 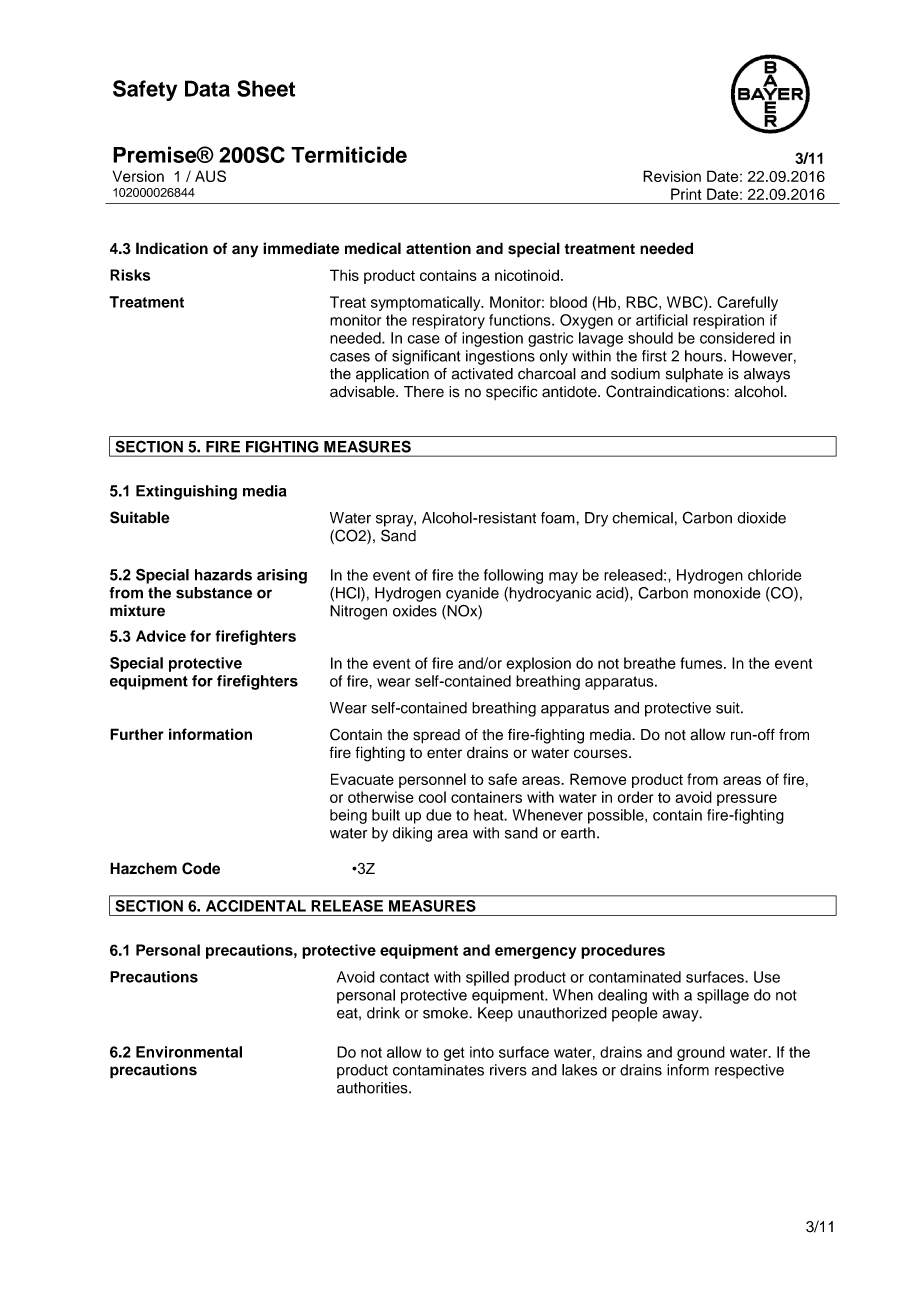 What do you see at coordinates (454, 1054) in the image?
I see `get` at bounding box center [454, 1054].
